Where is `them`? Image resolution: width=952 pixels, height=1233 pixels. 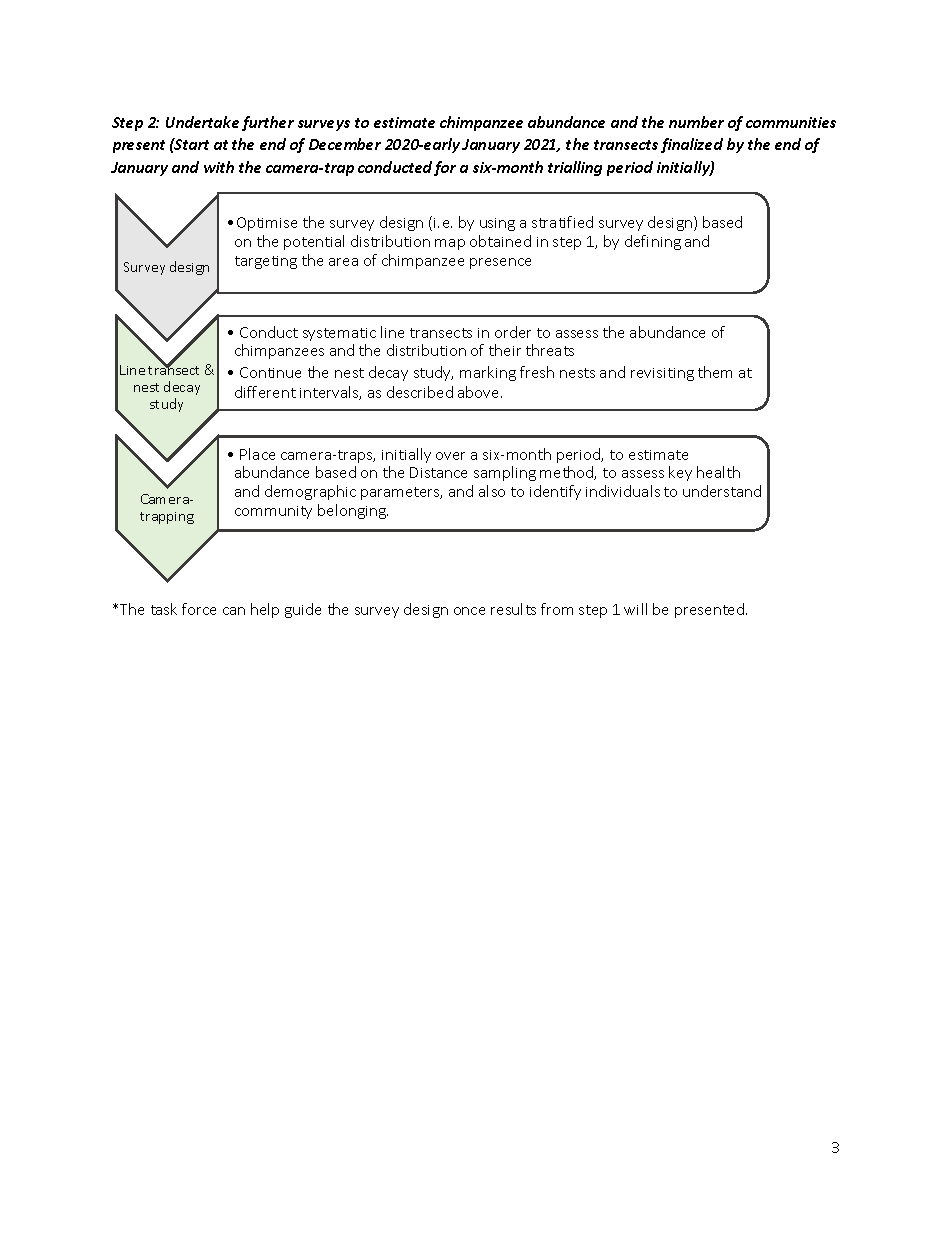 them is located at coordinates (715, 372).
